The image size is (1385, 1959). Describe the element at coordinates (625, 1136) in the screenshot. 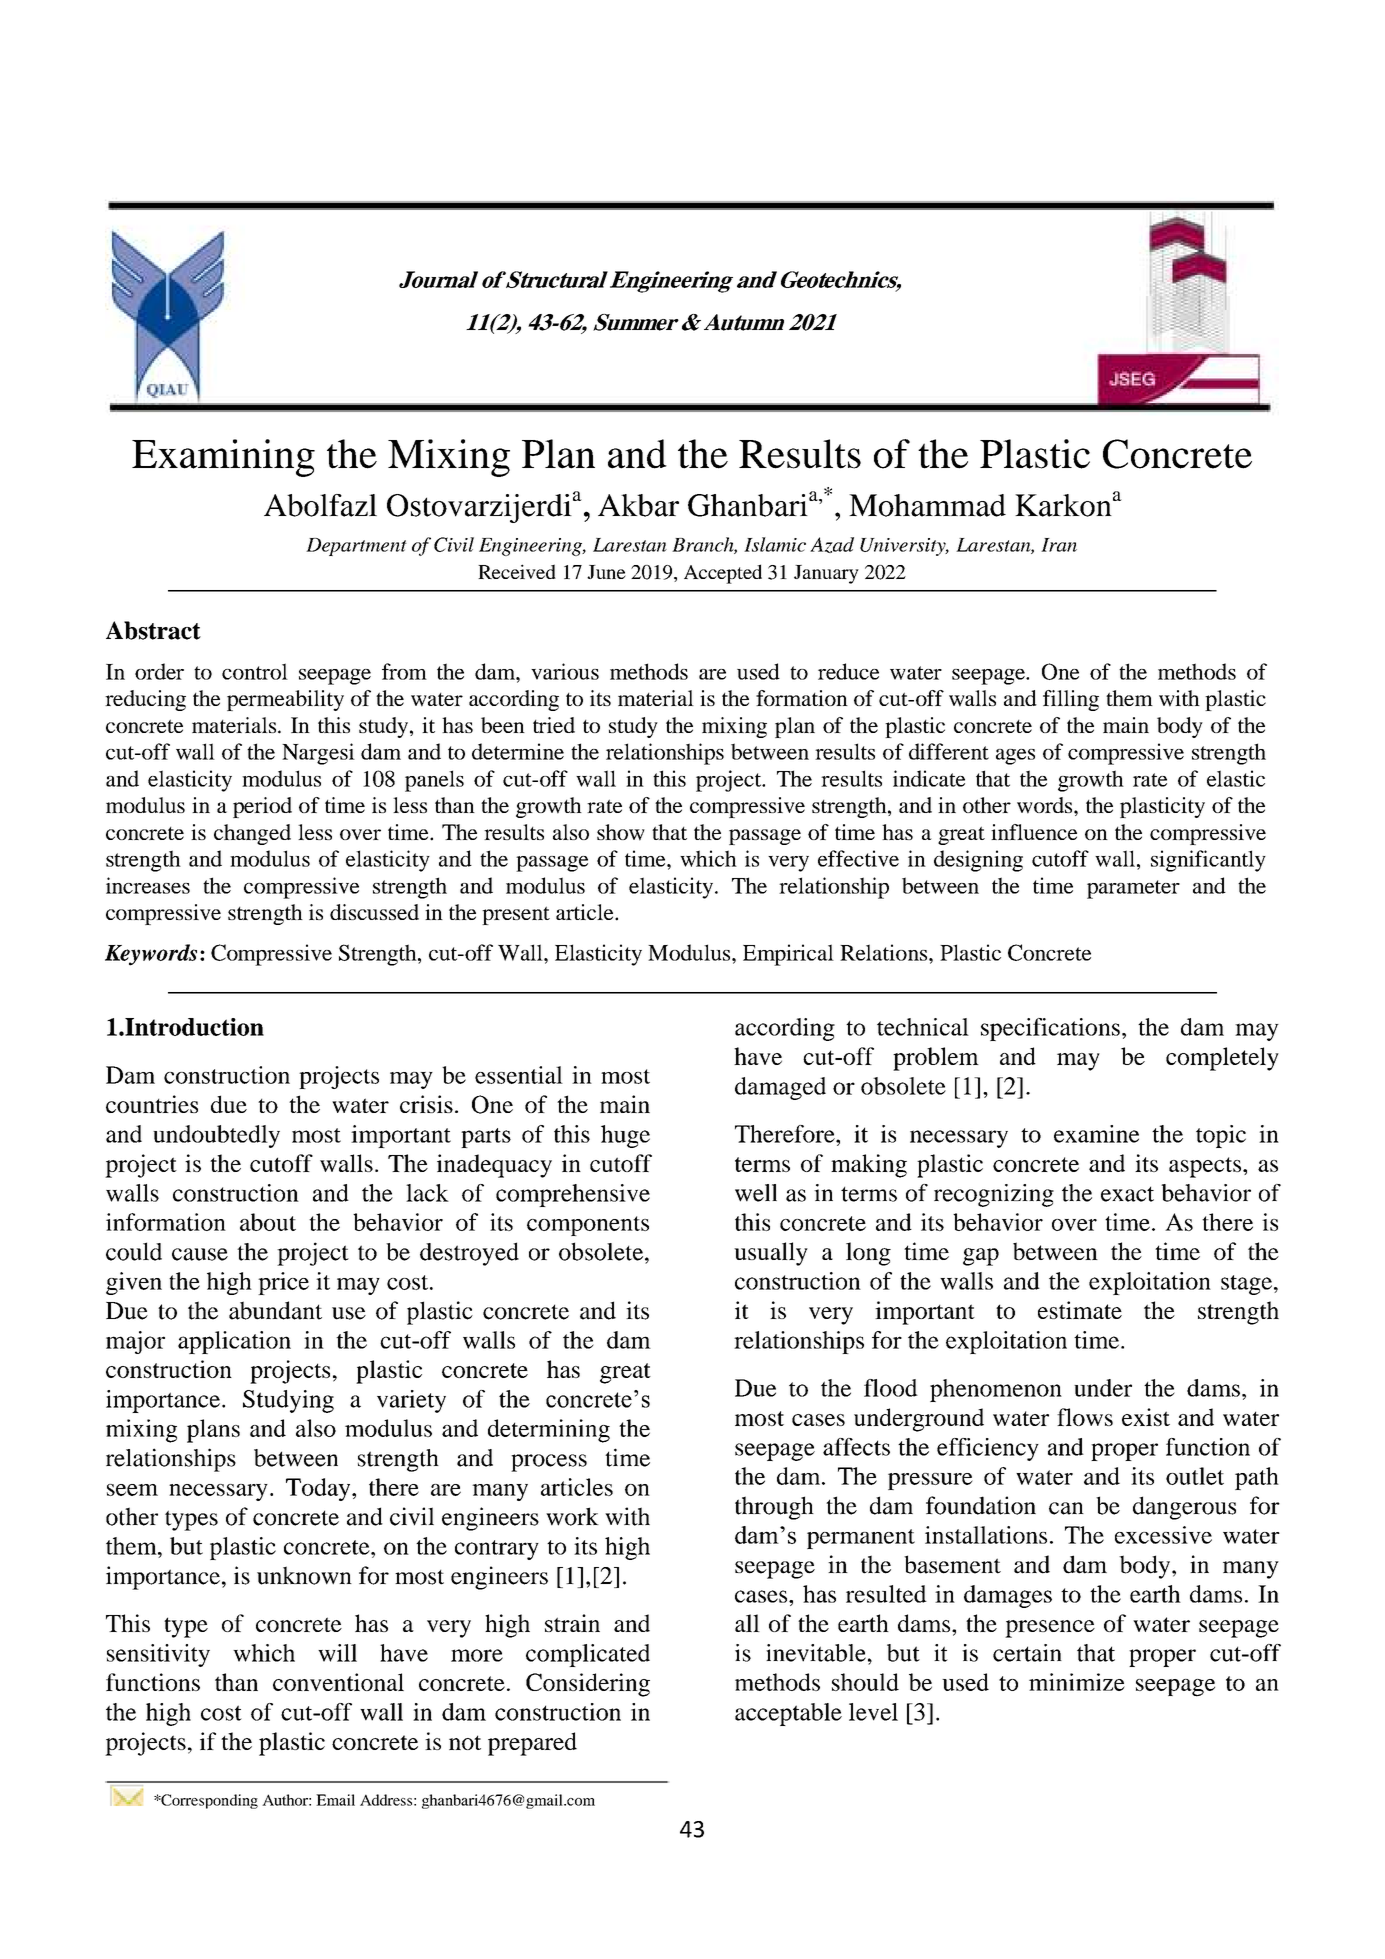

I see `huge` at that location.
